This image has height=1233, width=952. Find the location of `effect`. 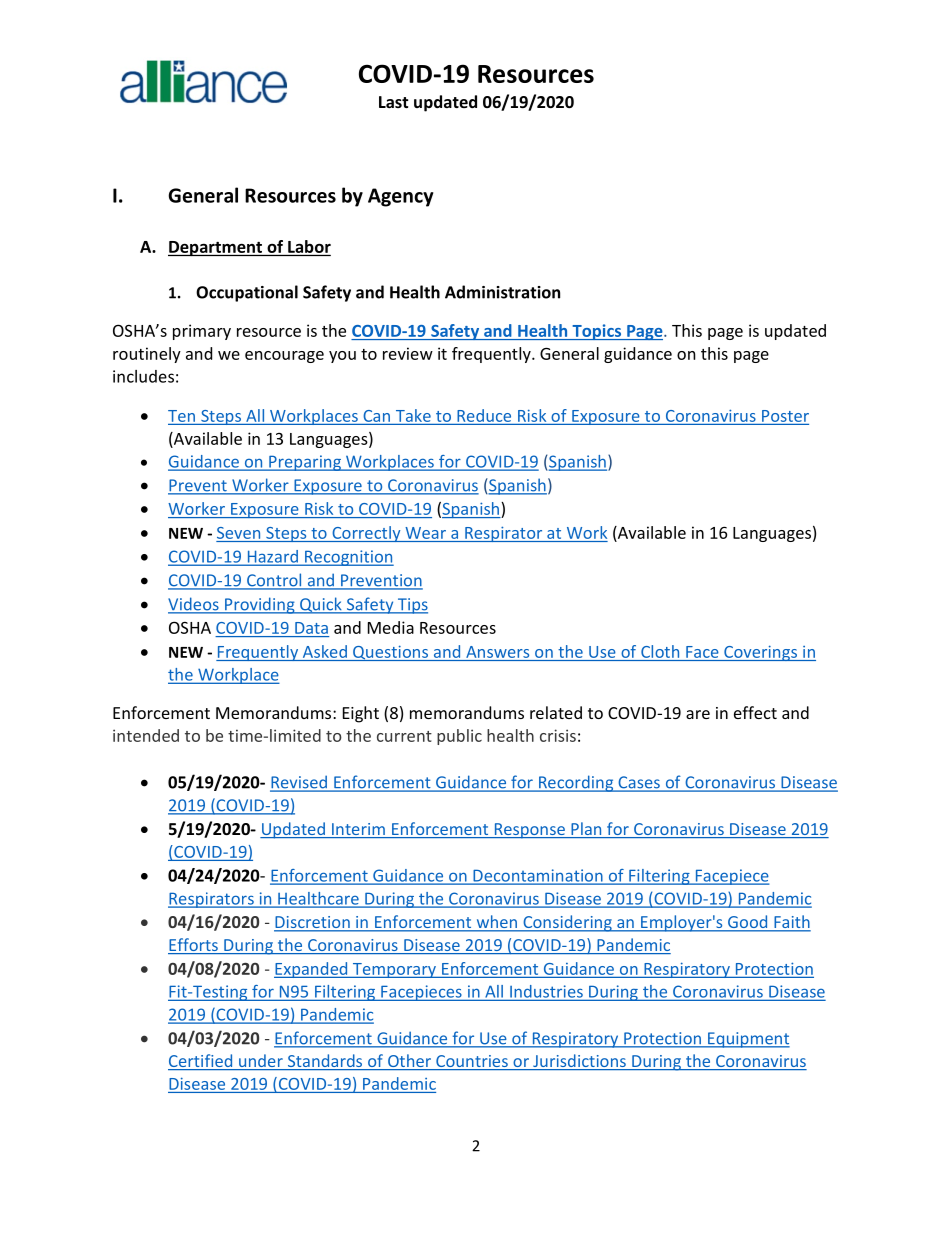

effect is located at coordinates (755, 712).
